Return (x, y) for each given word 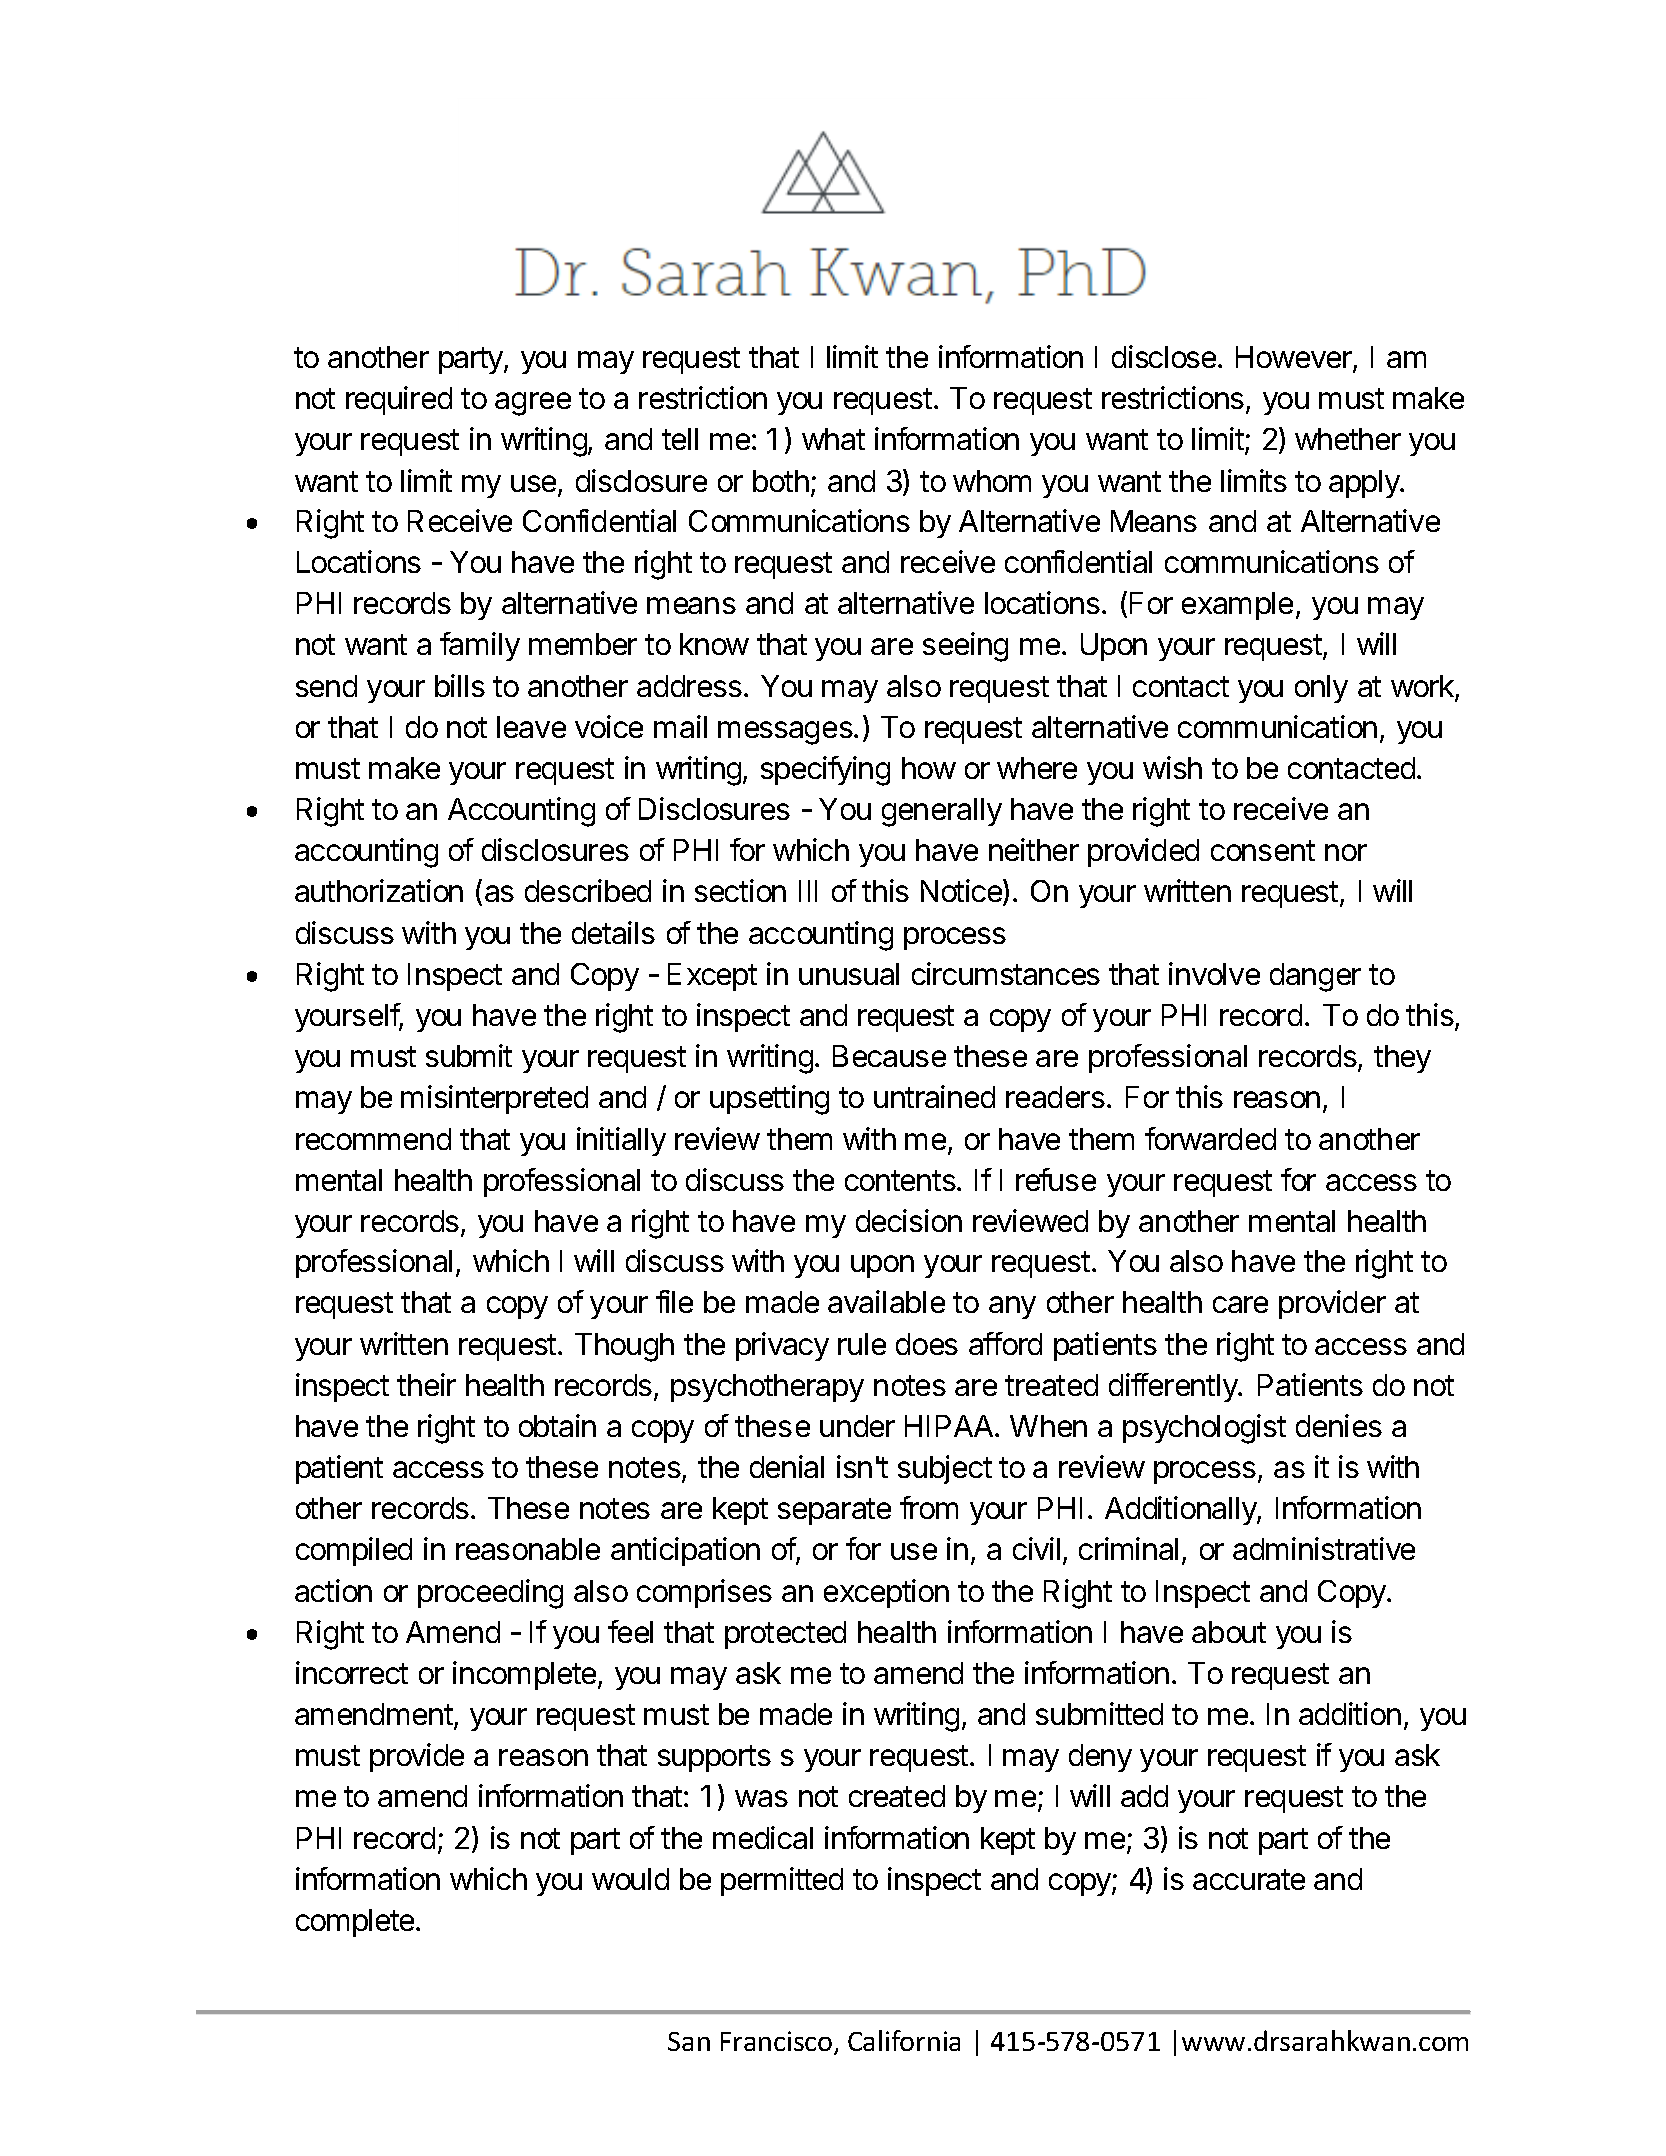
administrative (1324, 1548)
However (1295, 359)
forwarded (1210, 1138)
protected (785, 1635)
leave (531, 727)
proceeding (490, 1594)
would (630, 1879)
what (833, 439)
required (399, 400)
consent (1263, 850)
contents (901, 1180)
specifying (825, 771)
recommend (373, 1139)
